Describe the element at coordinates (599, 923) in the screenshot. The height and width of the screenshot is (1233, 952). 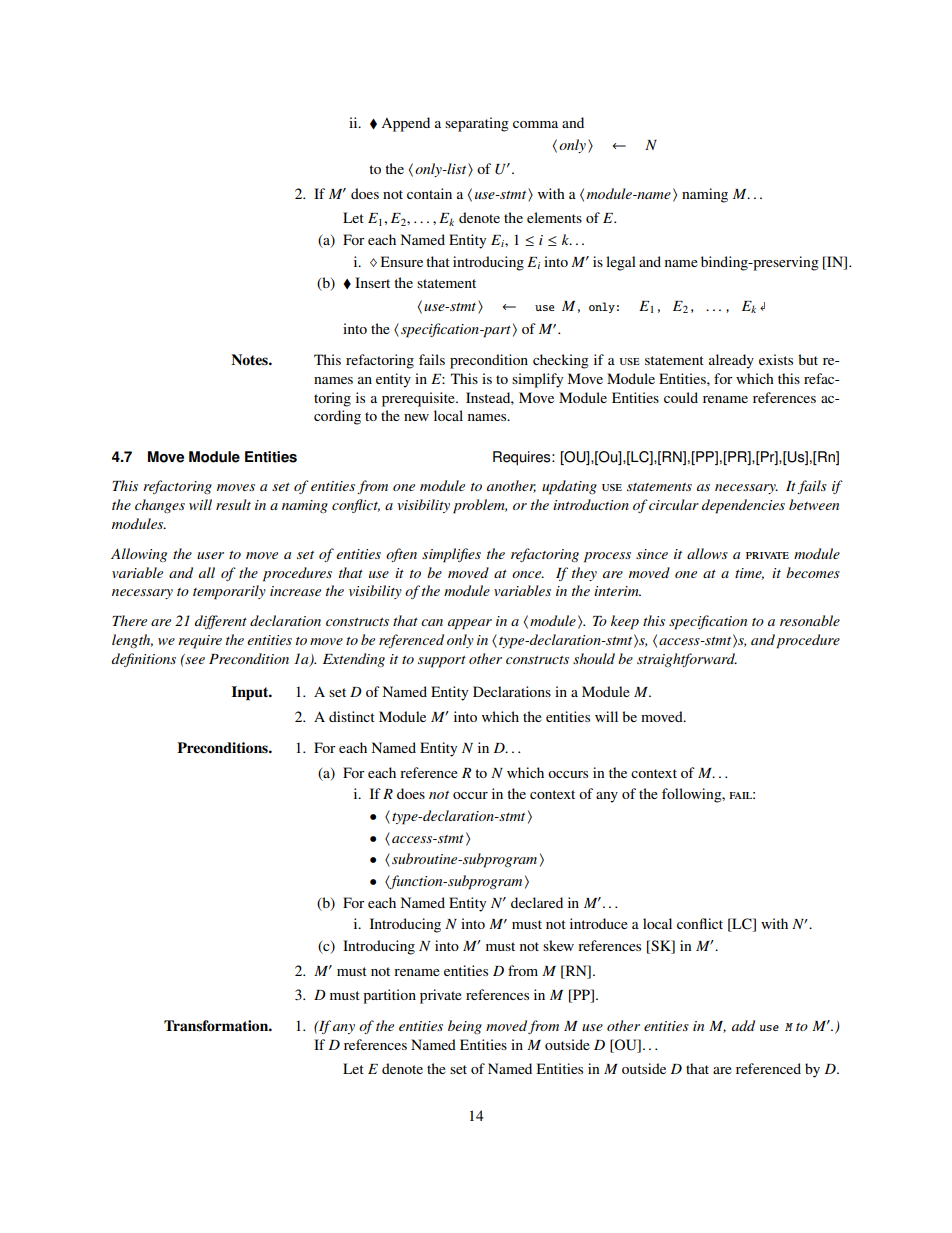
I see `introduce` at that location.
